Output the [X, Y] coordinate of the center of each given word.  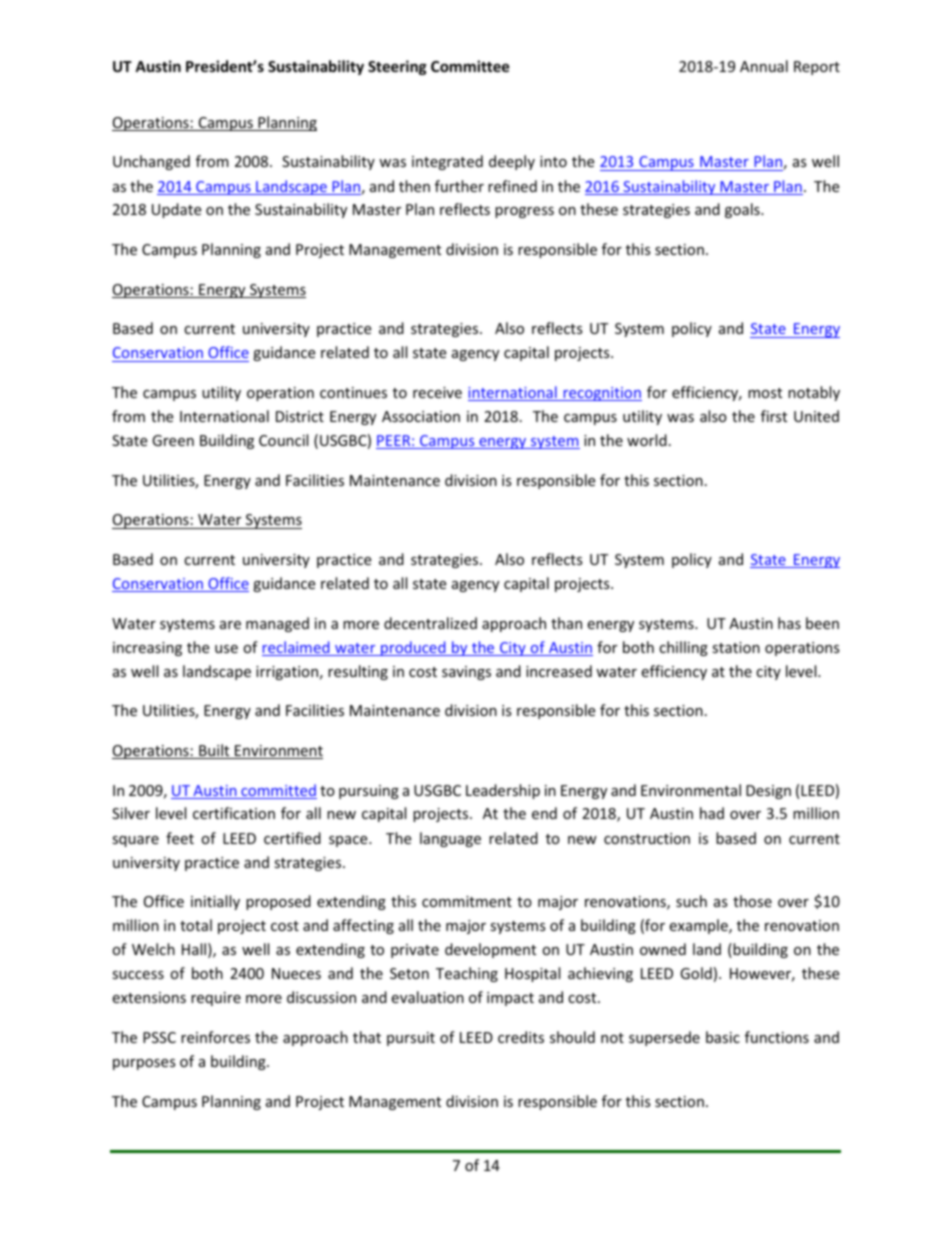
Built [214, 751]
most [765, 393]
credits [521, 1037]
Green [173, 440]
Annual [764, 66]
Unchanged [151, 162]
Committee [470, 66]
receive [437, 392]
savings [466, 673]
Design [768, 792]
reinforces [215, 1037]
